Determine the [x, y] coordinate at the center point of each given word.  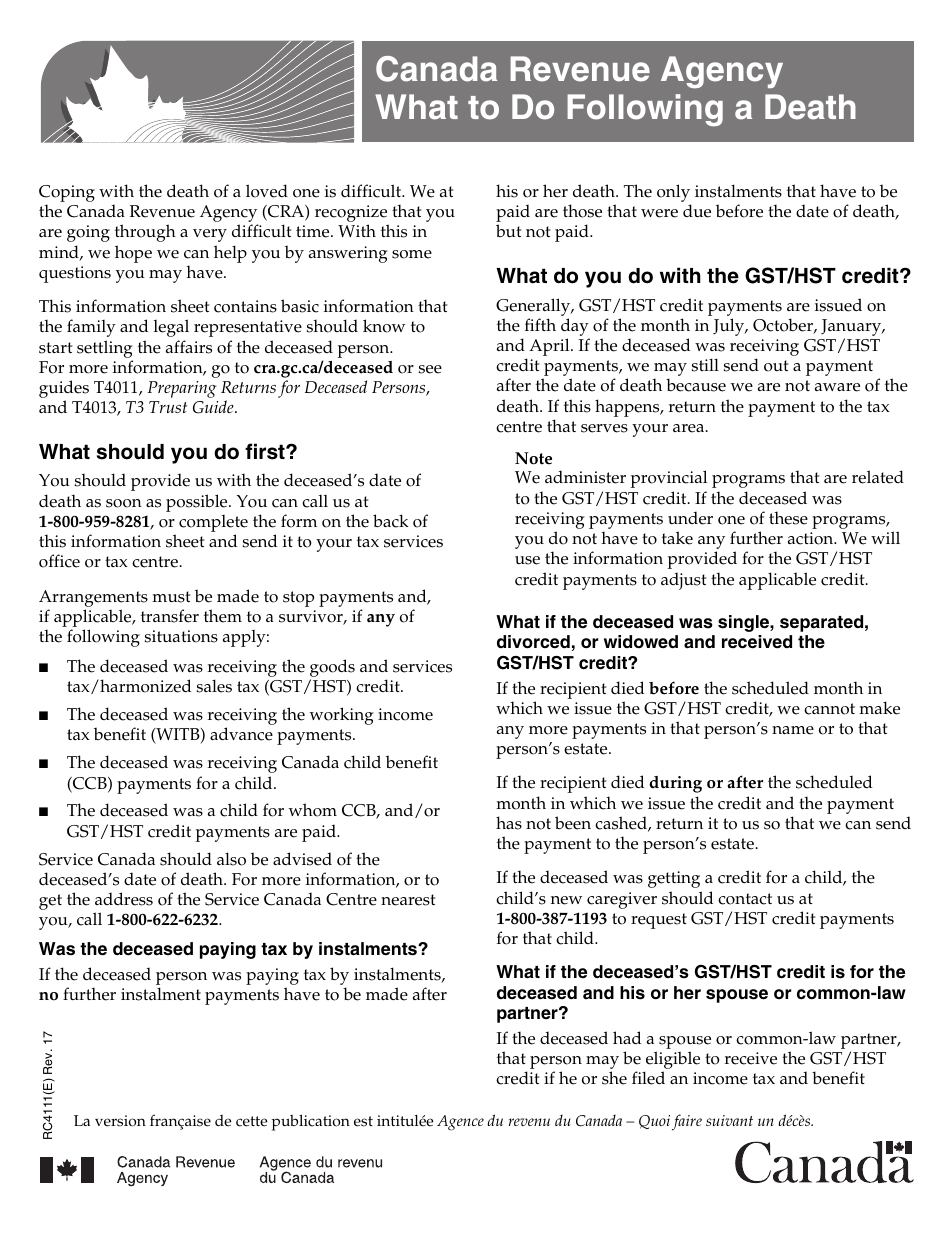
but [508, 230]
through [145, 233]
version [120, 1121]
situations [181, 636]
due [697, 211]
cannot [829, 709]
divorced [533, 642]
